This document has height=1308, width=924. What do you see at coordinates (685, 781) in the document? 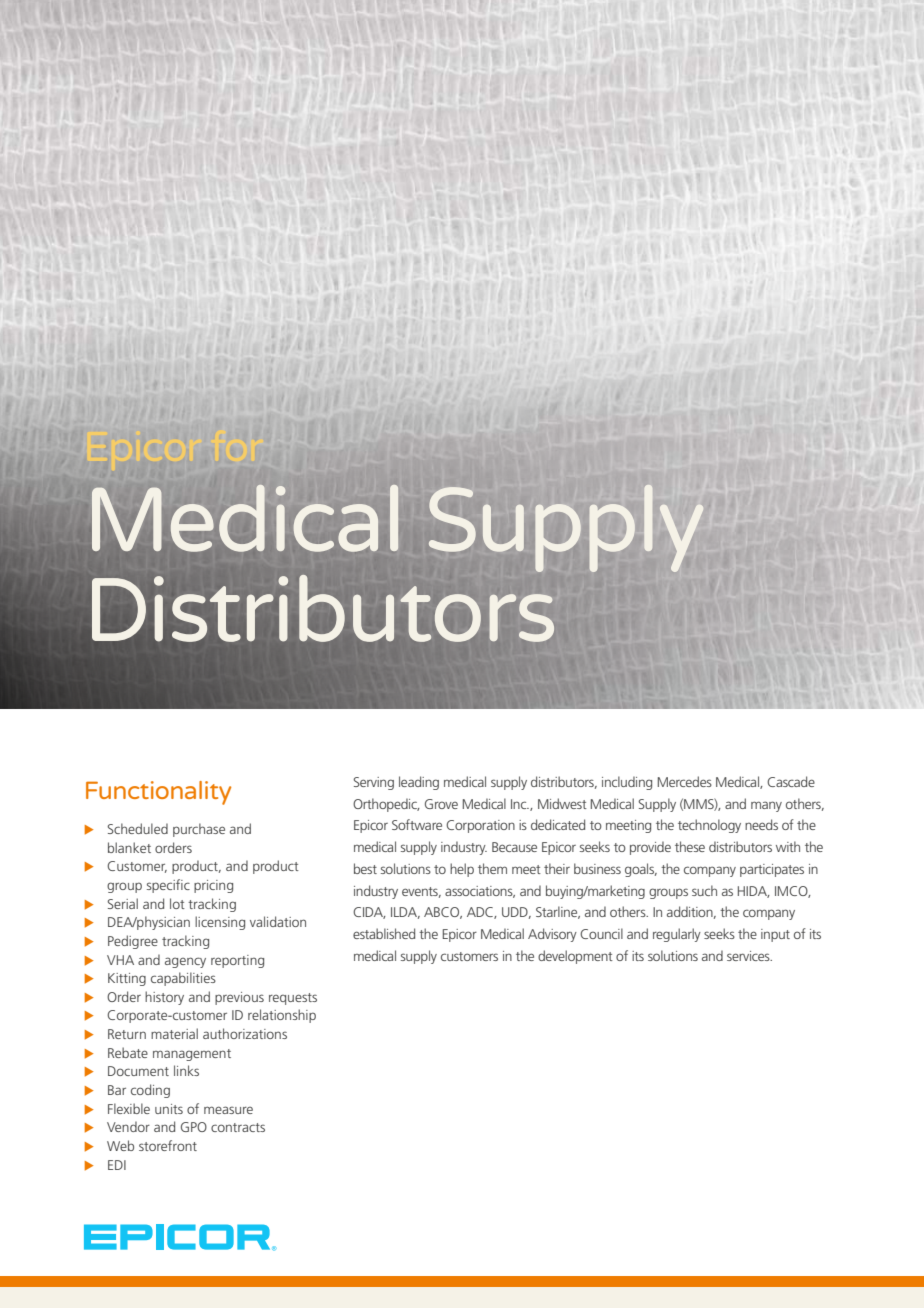
I see `Mercedes` at bounding box center [685, 781].
